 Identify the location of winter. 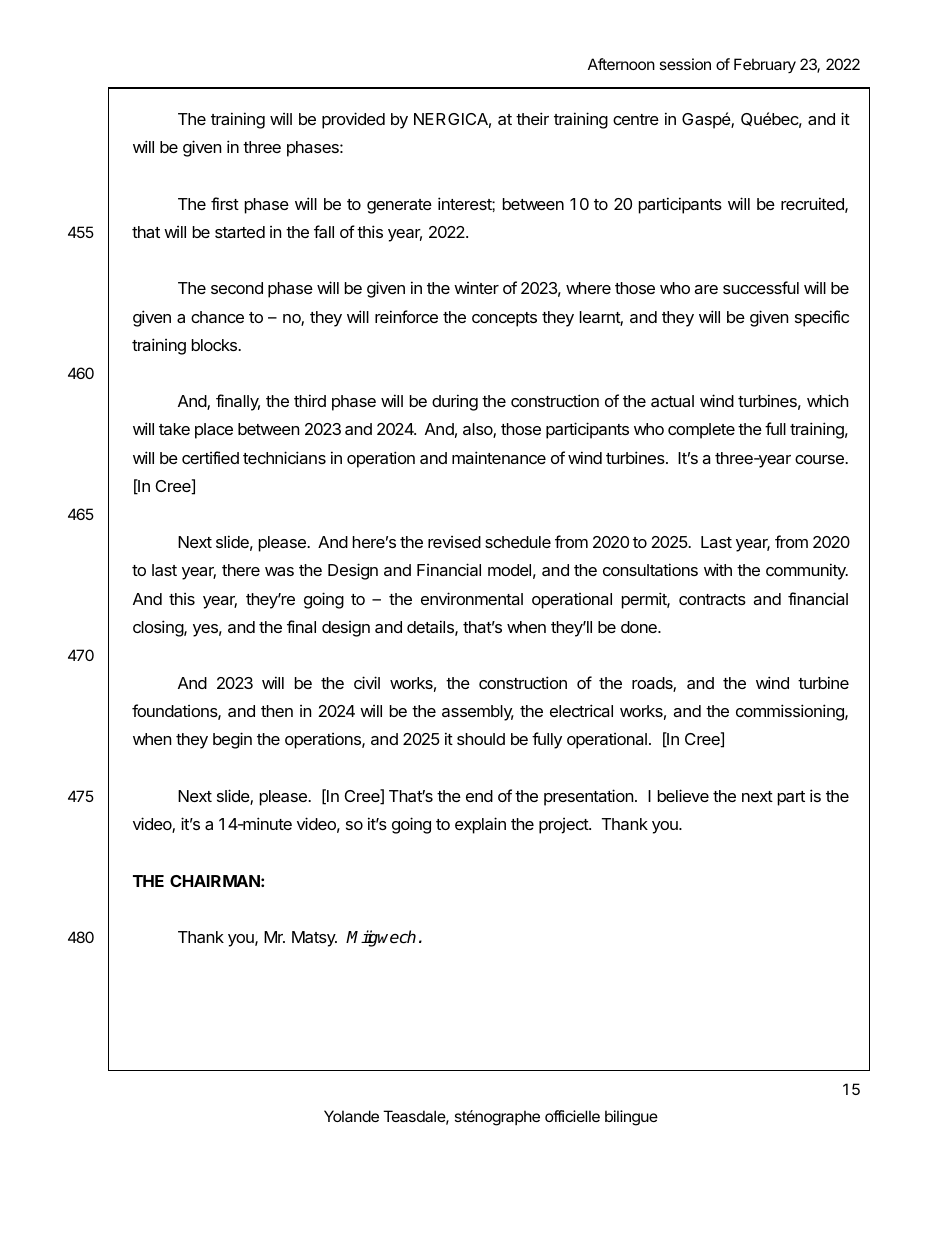
(476, 288).
